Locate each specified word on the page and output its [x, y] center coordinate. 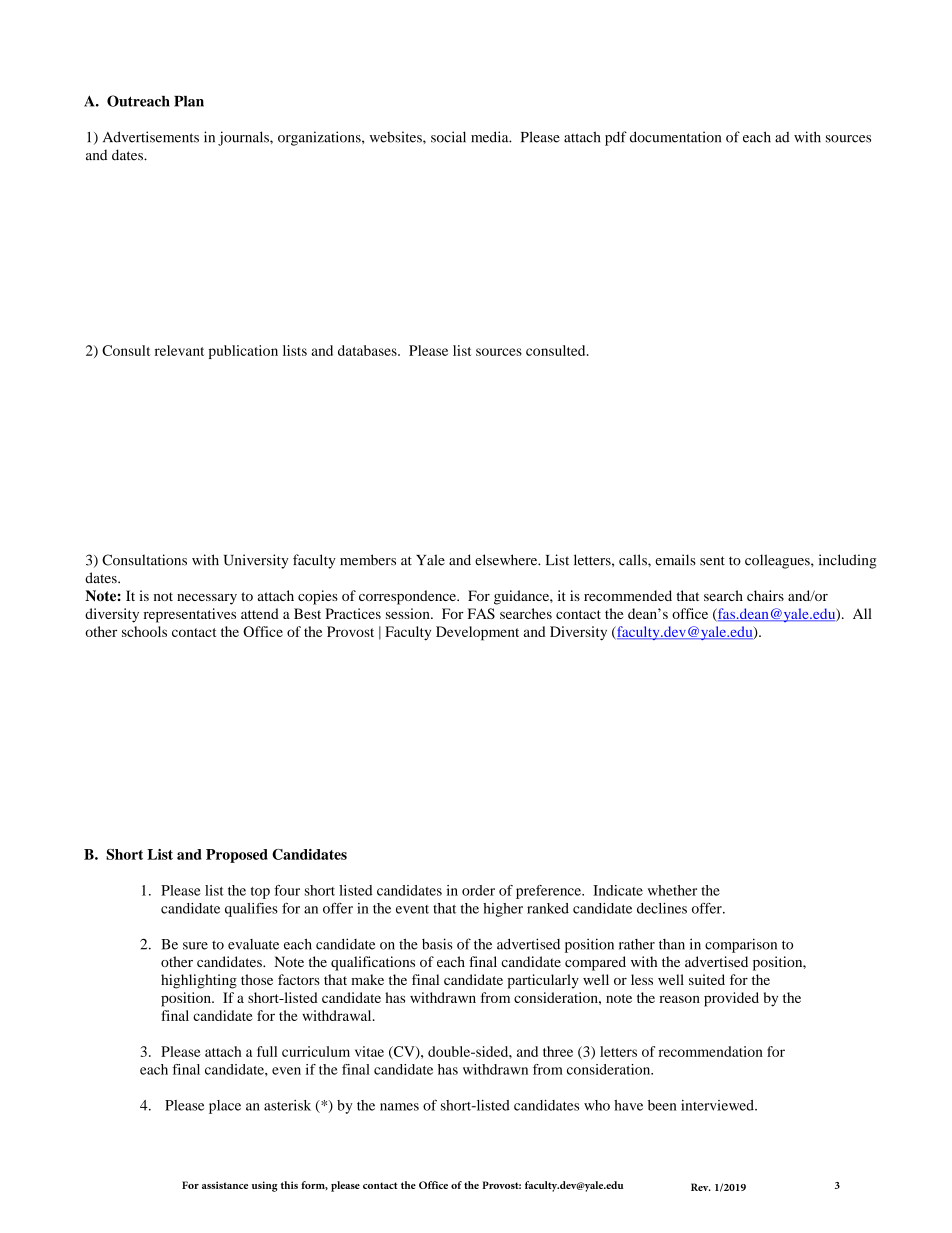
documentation [675, 137]
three [558, 1051]
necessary [207, 599]
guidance [522, 597]
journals [244, 138]
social [448, 137]
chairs [765, 595]
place [225, 1107]
